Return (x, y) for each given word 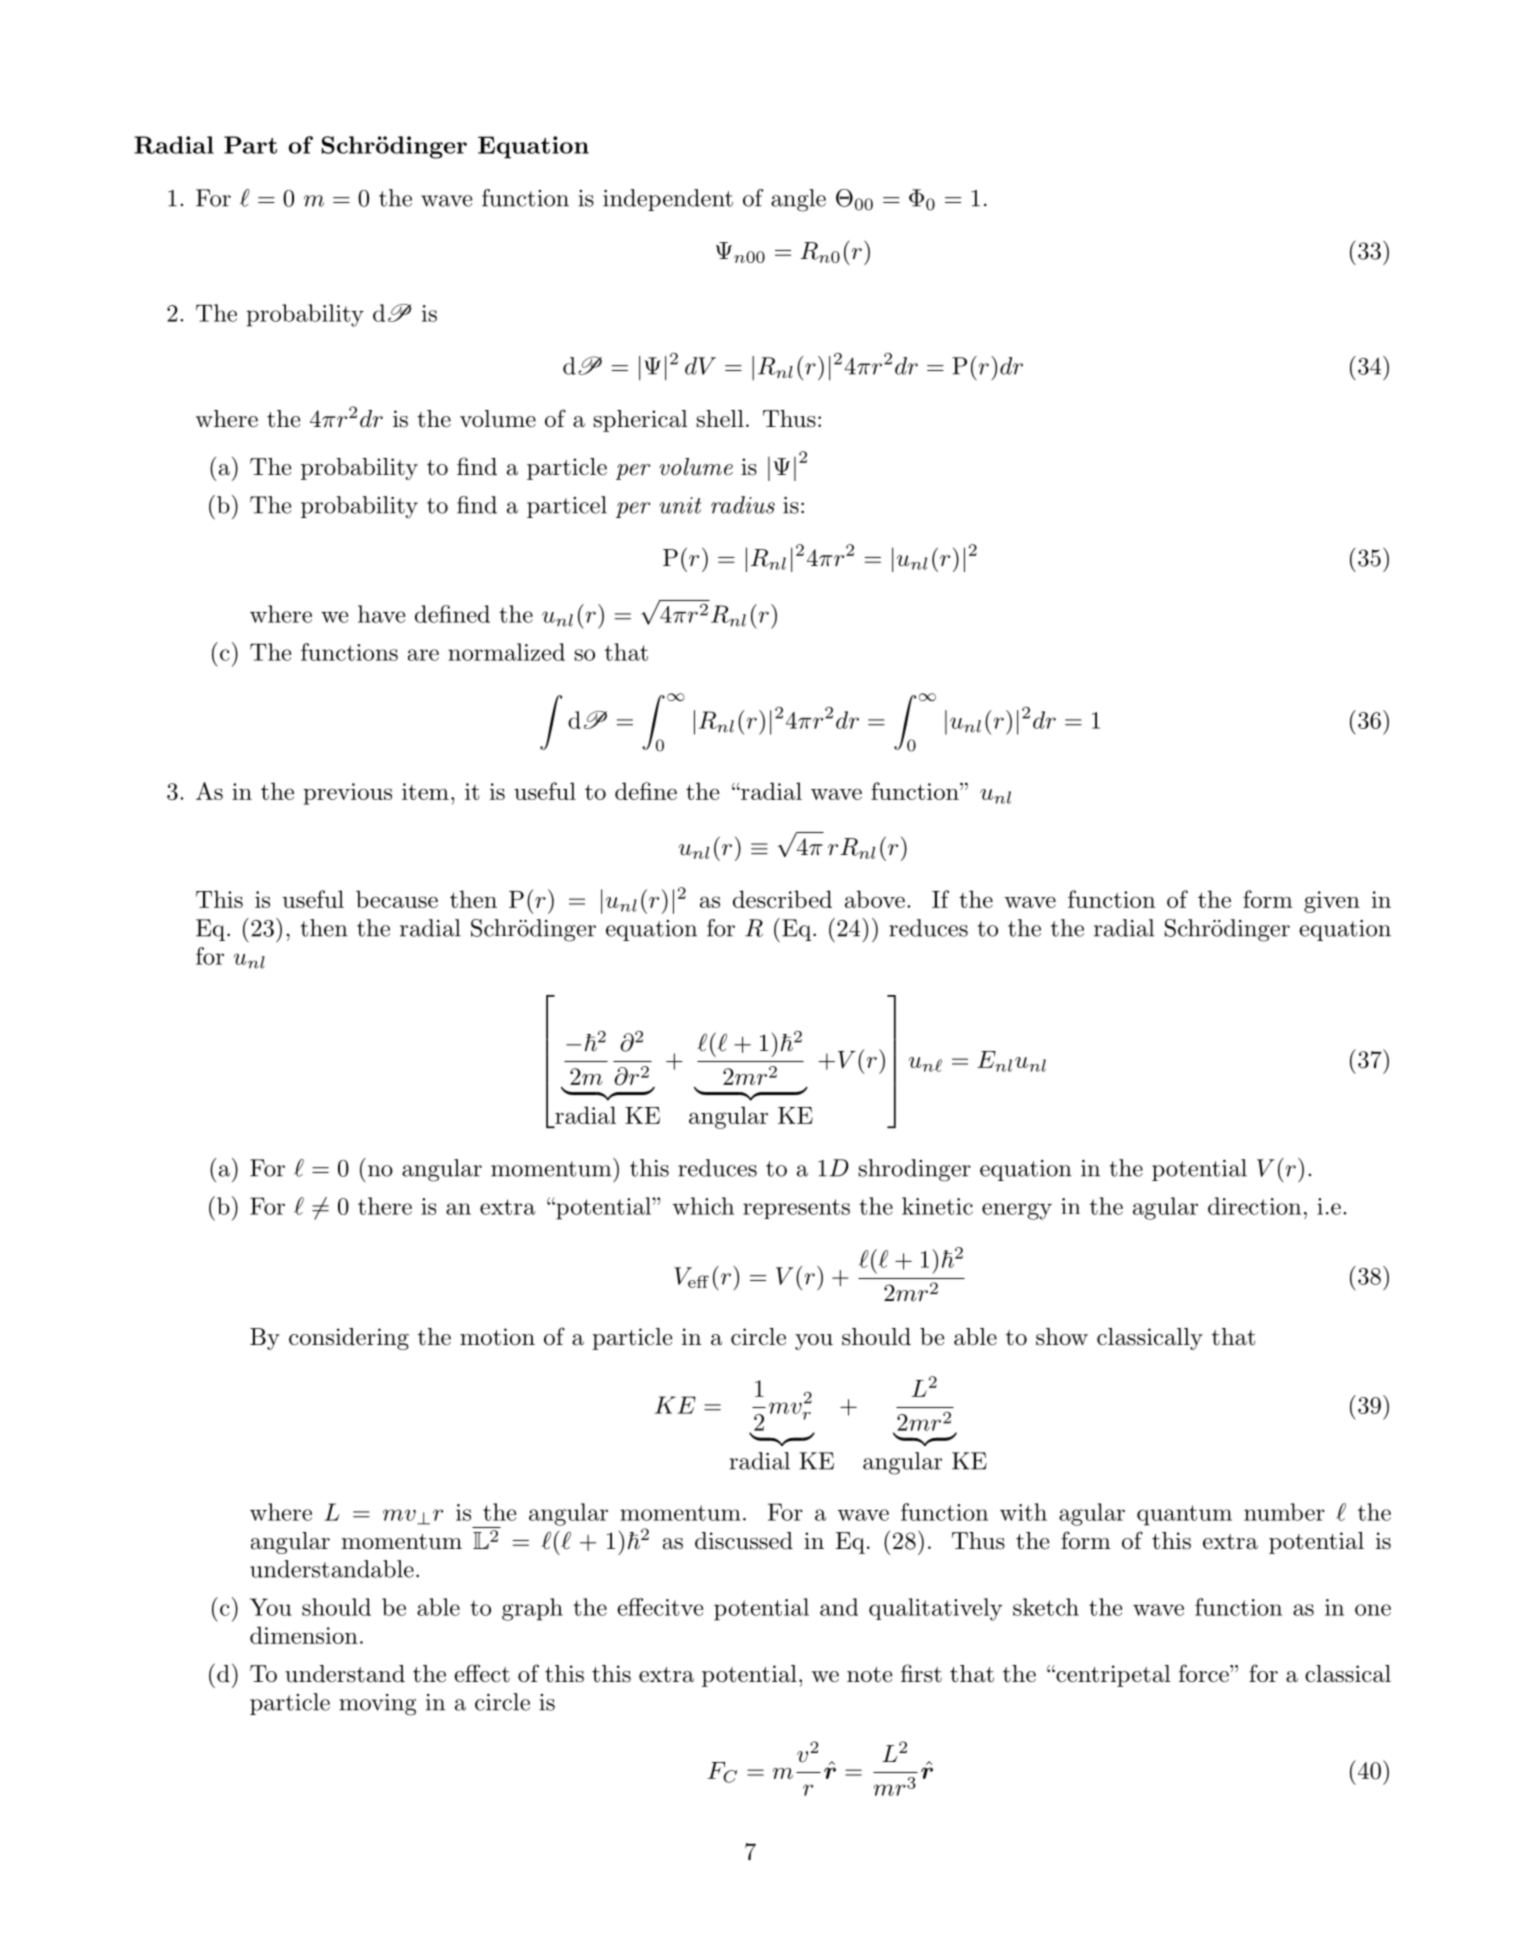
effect (482, 1673)
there (385, 1206)
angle (798, 200)
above (875, 899)
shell (720, 419)
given (1332, 902)
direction (1254, 1206)
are (423, 655)
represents (796, 1209)
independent (668, 200)
